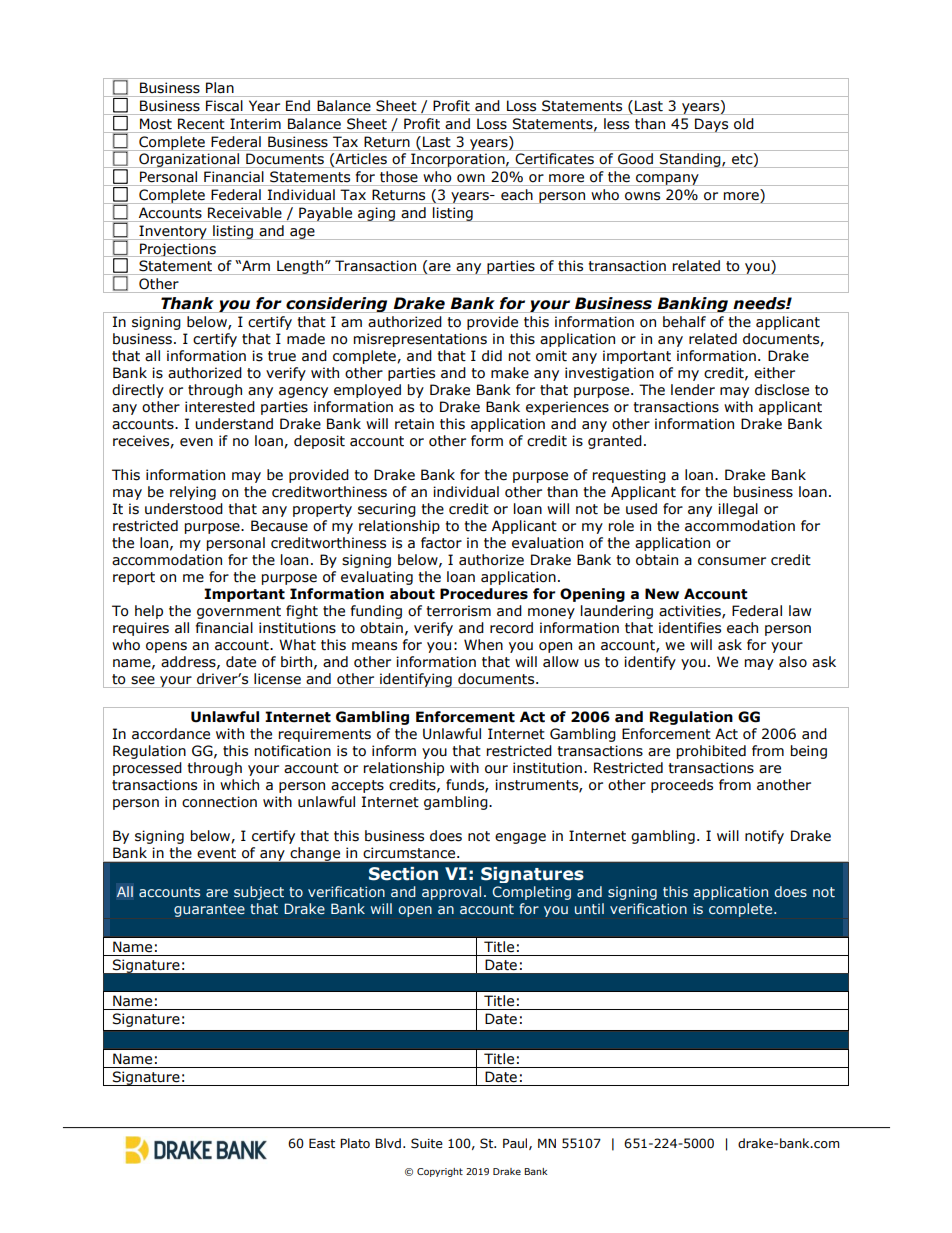 The image size is (952, 1233). What do you see at coordinates (693, 390) in the screenshot?
I see `lender` at bounding box center [693, 390].
